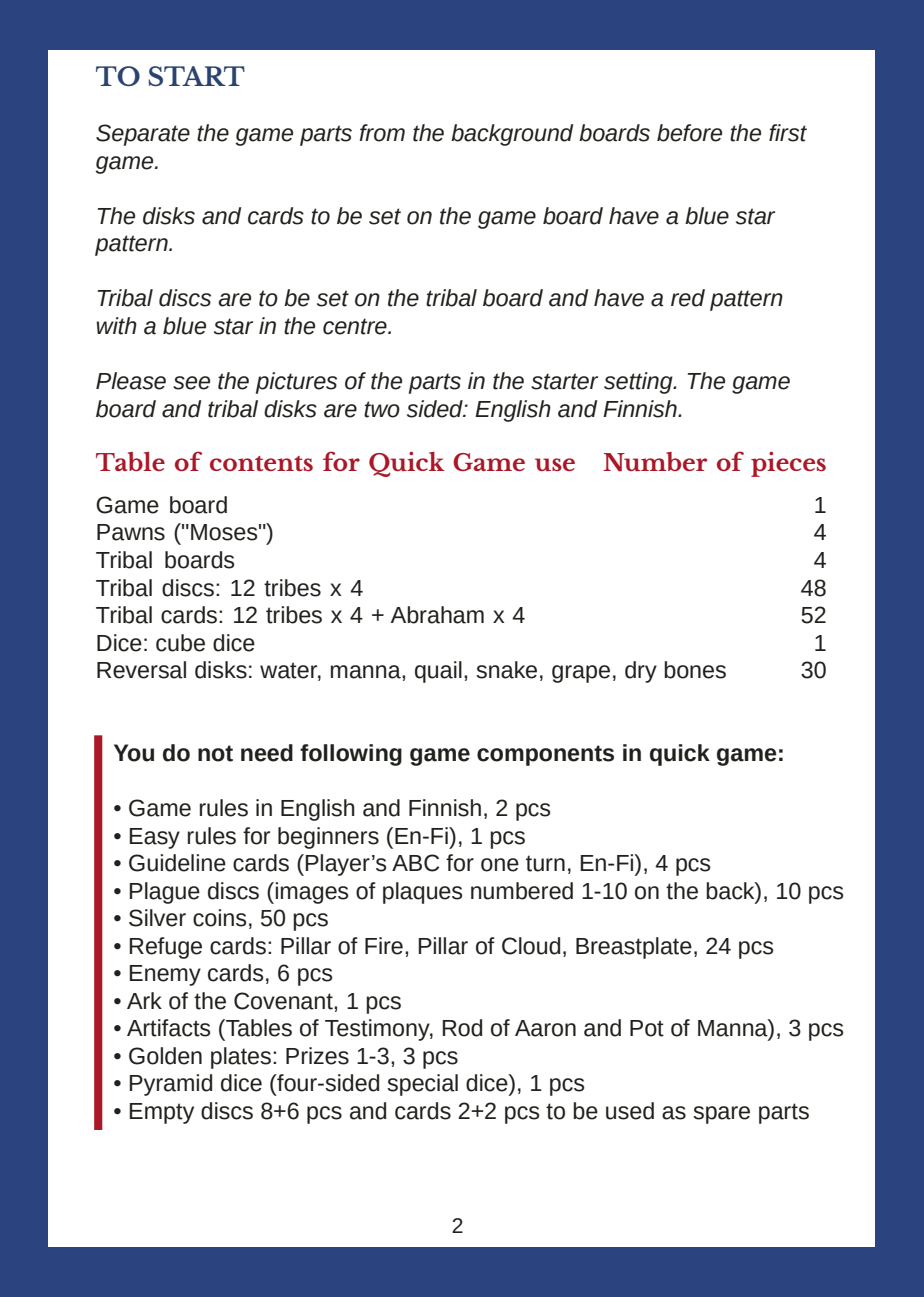  I want to click on not, so click(215, 753).
